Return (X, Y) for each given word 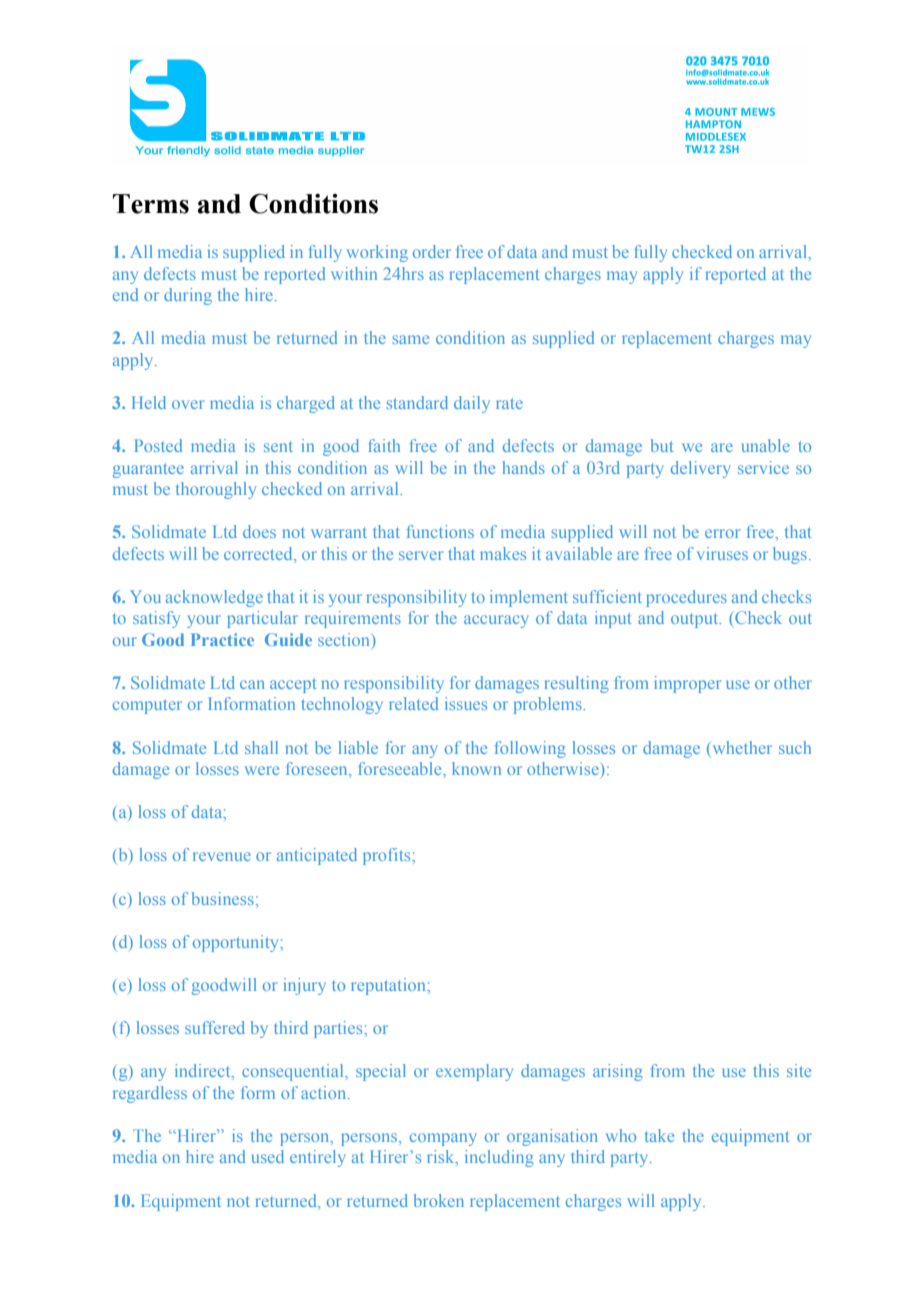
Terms (151, 204)
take (659, 1135)
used (268, 1156)
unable (766, 445)
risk (442, 1158)
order (432, 251)
